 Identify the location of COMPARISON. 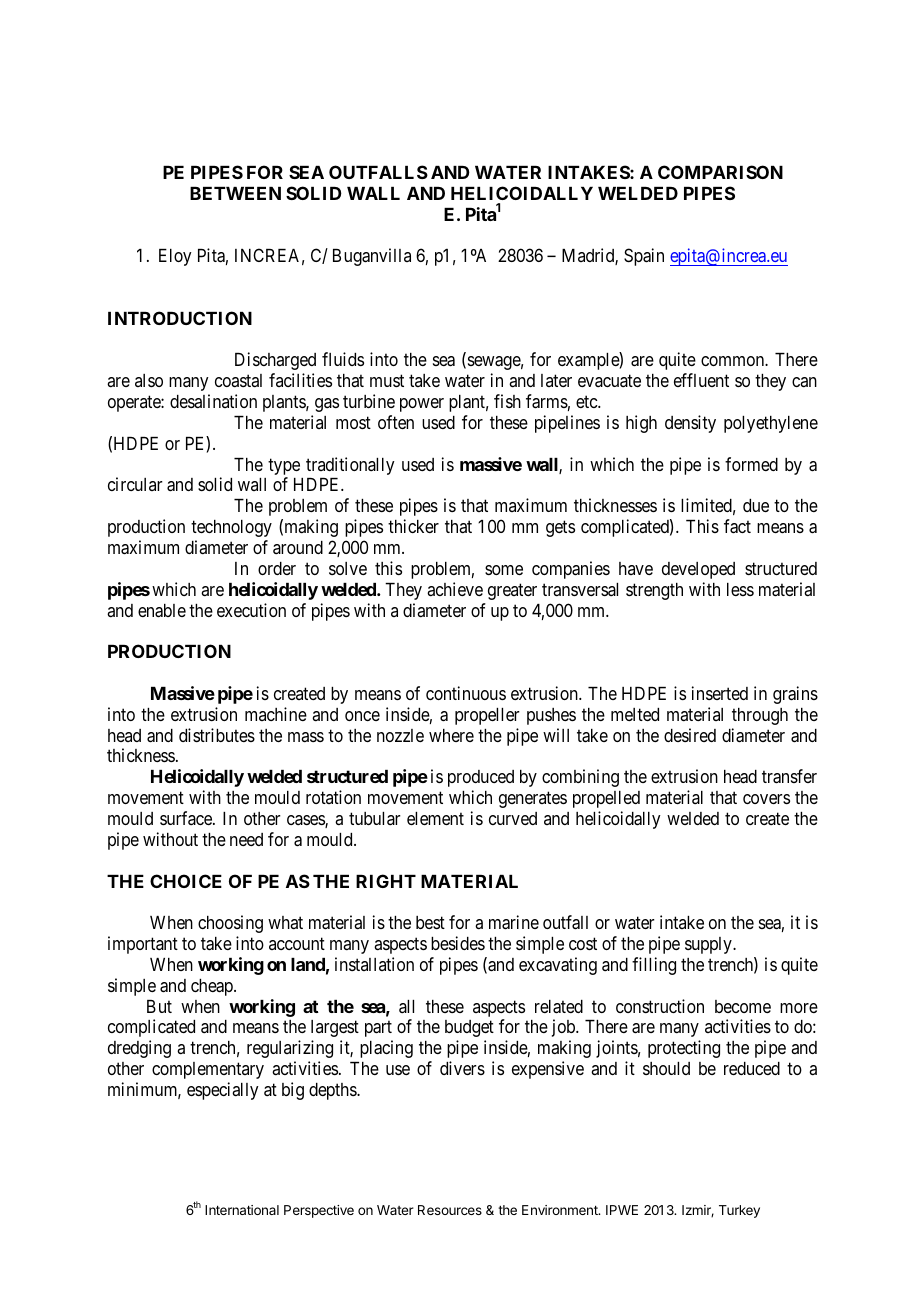
(720, 172).
